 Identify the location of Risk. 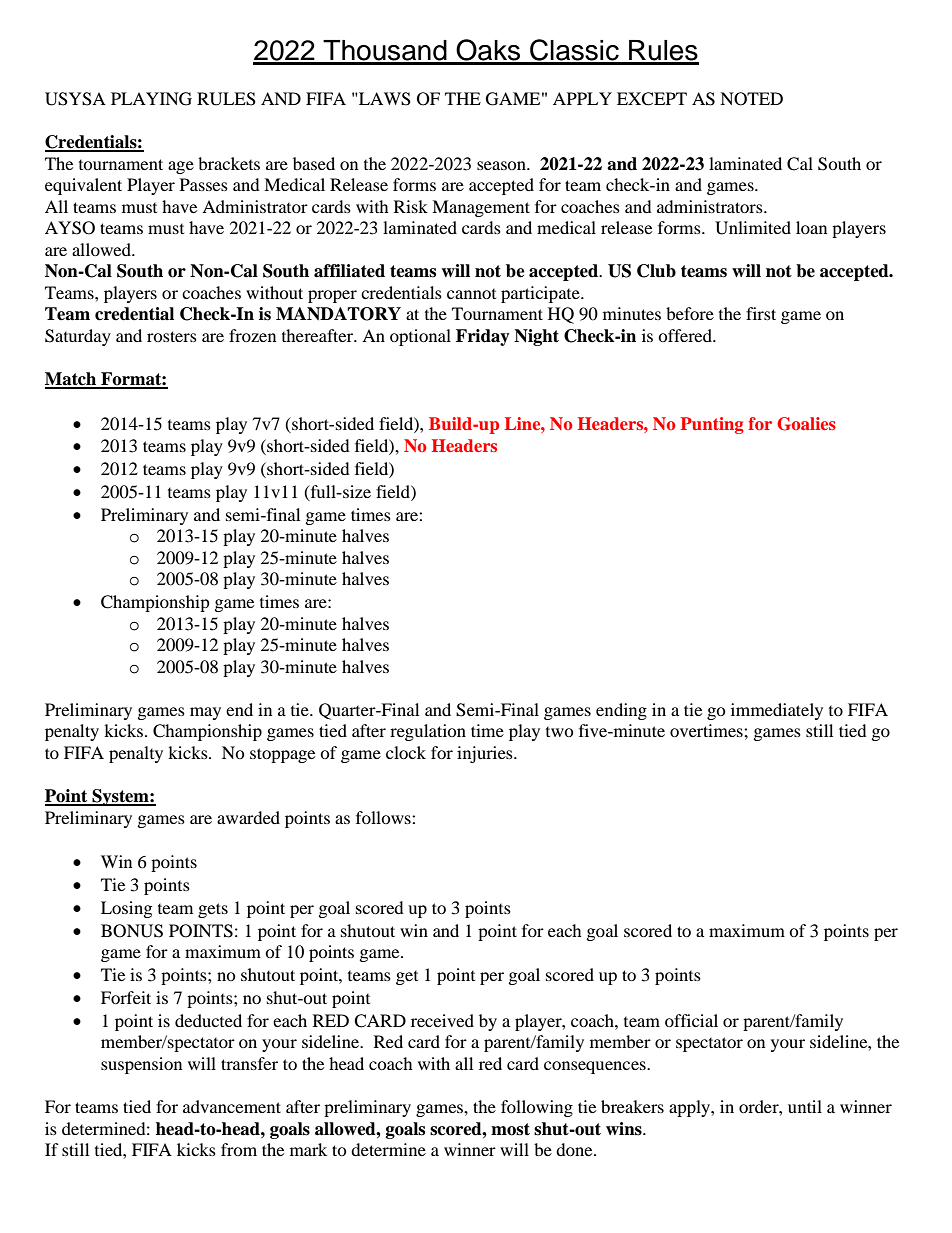
(411, 206).
